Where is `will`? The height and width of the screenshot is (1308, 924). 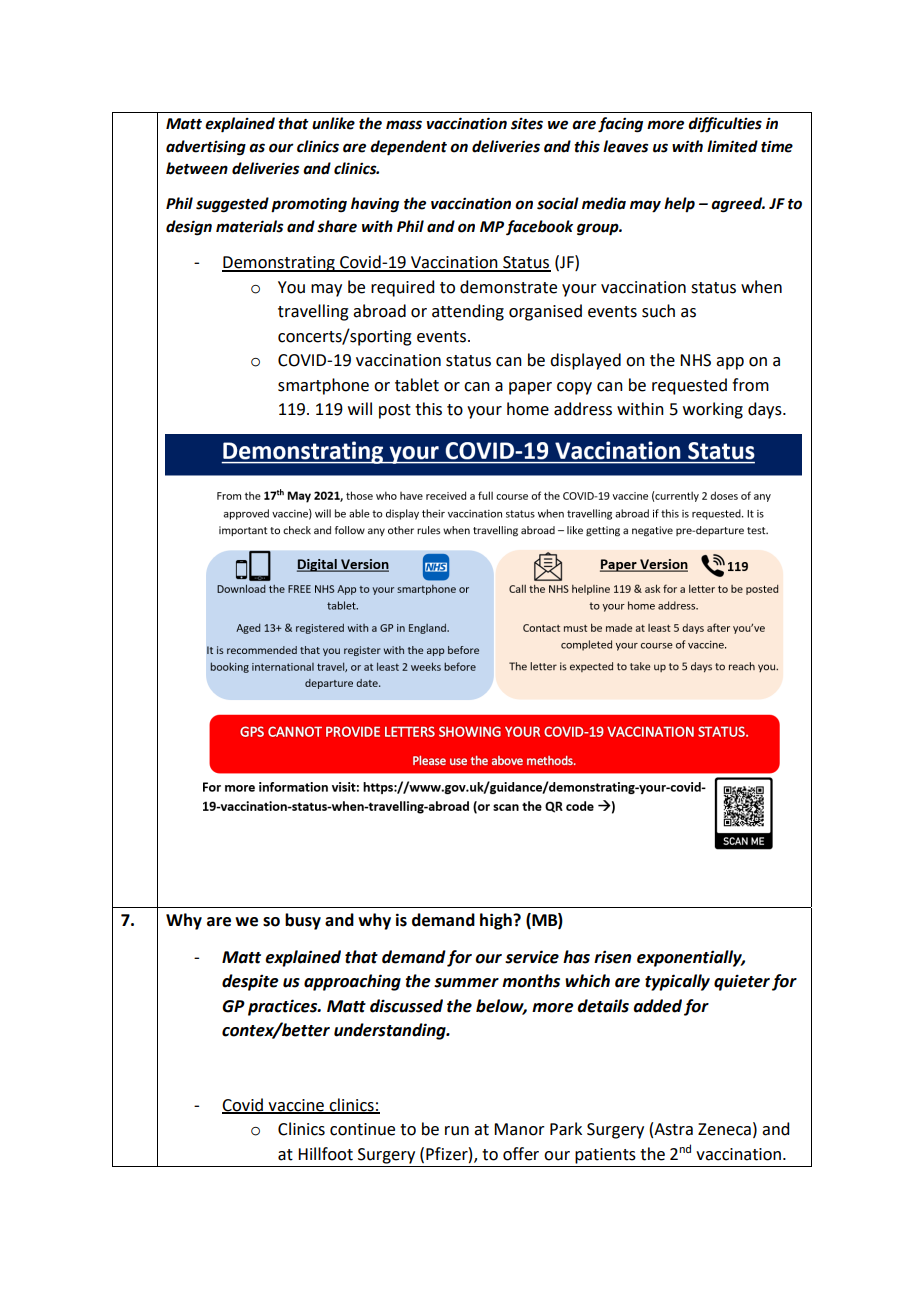
will is located at coordinates (360, 408).
